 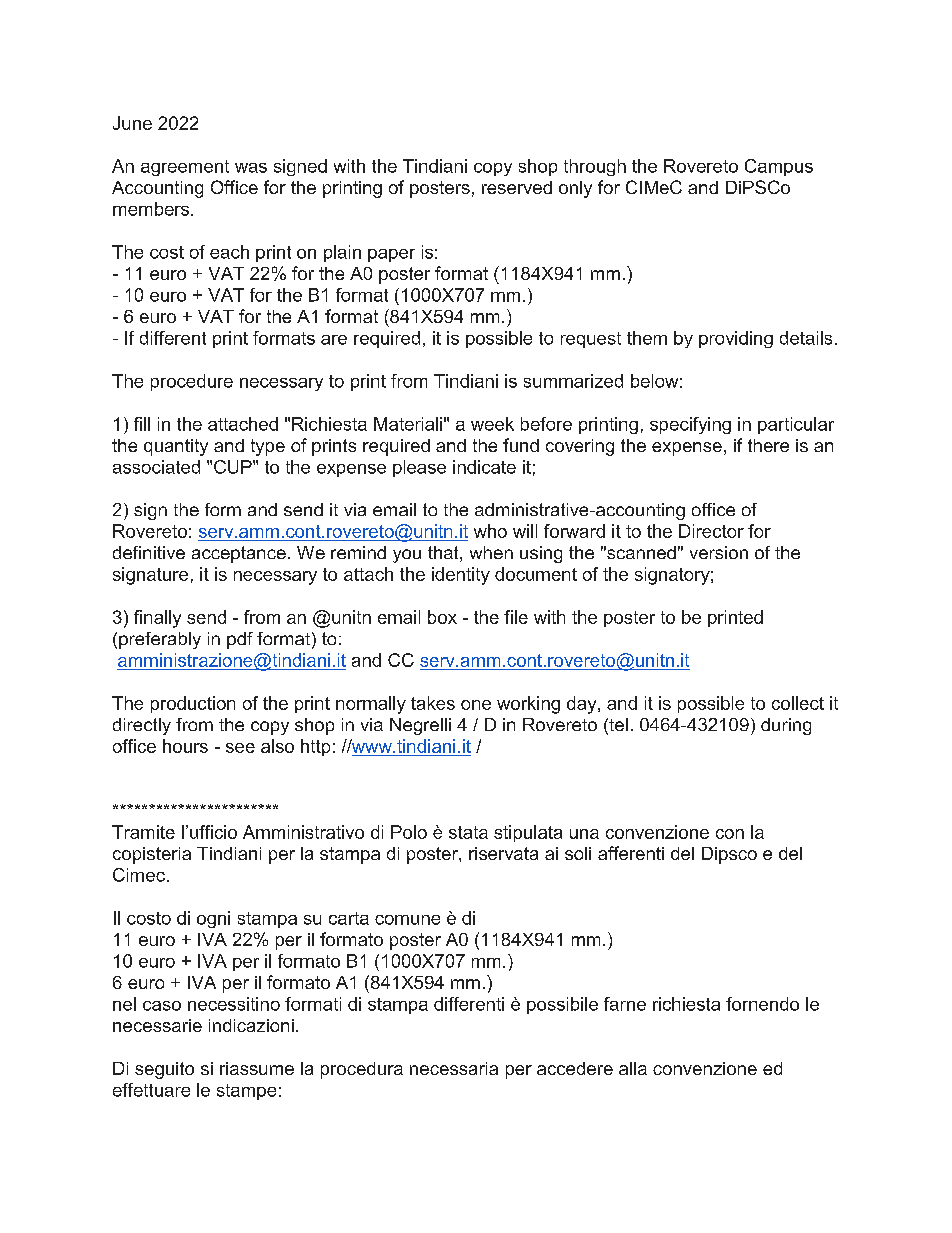 What do you see at coordinates (490, 531) in the page?
I see `who` at bounding box center [490, 531].
